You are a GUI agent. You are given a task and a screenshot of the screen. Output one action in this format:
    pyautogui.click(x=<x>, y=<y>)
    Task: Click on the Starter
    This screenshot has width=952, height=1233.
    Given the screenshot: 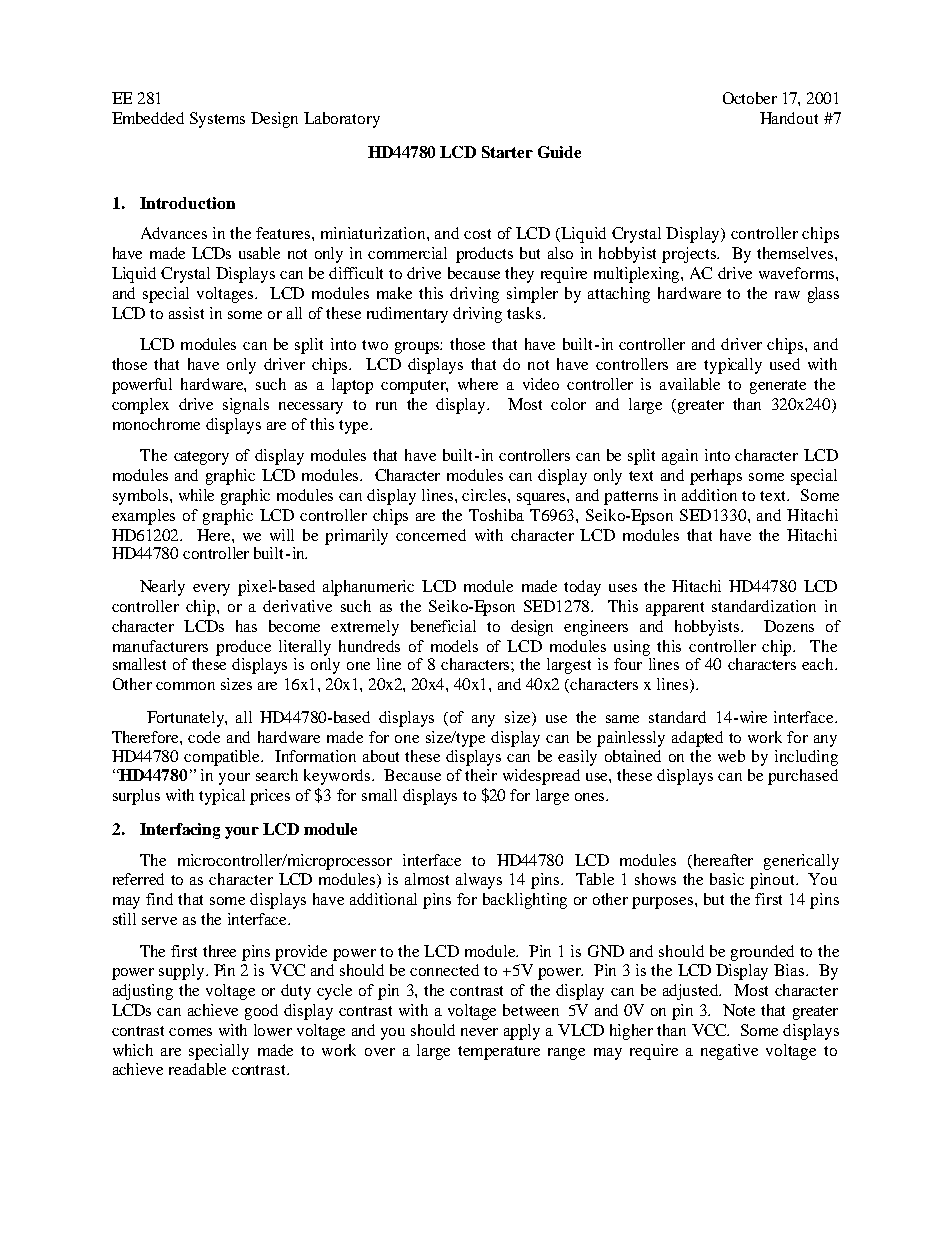 What is the action you would take?
    pyautogui.click(x=507, y=152)
